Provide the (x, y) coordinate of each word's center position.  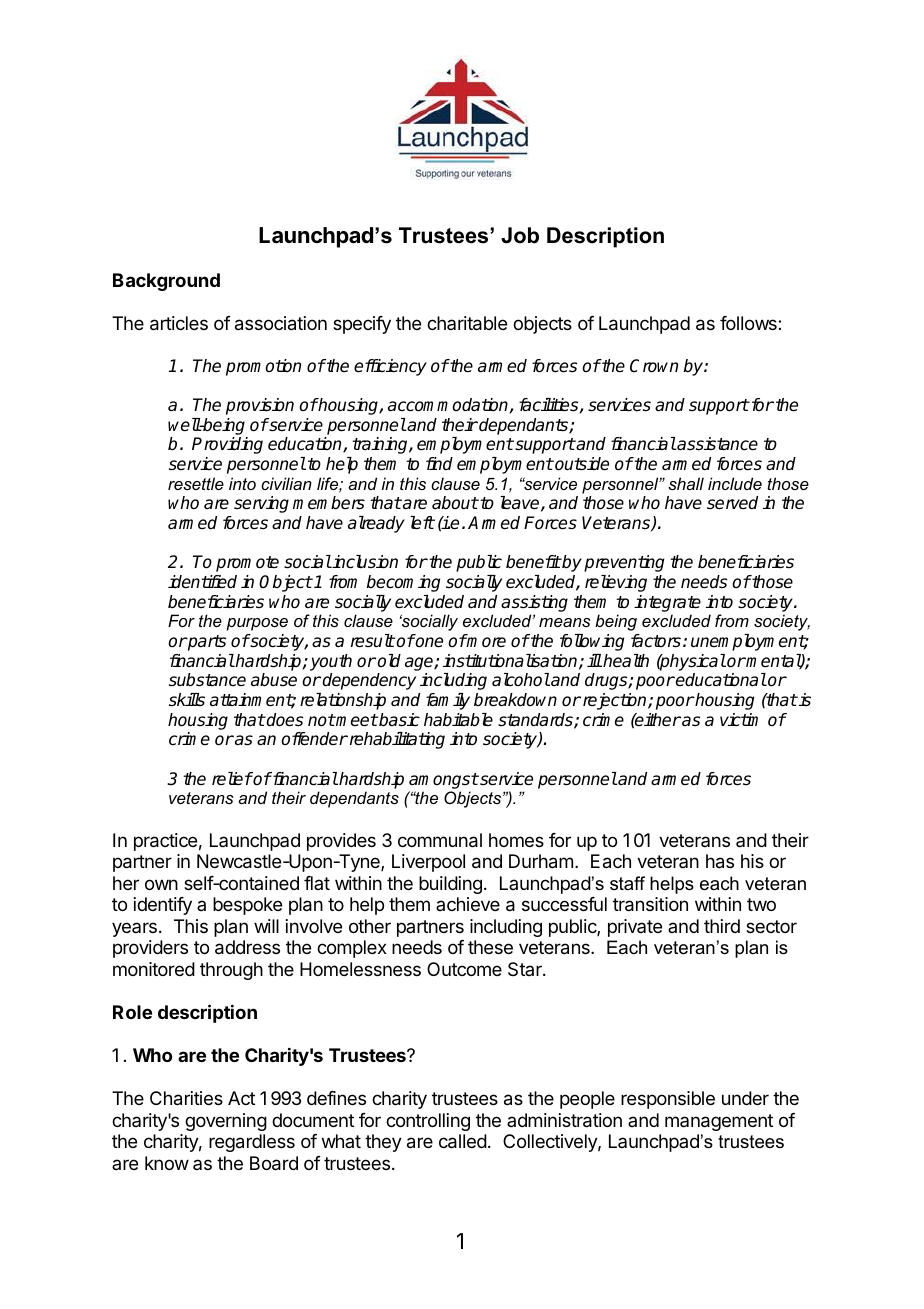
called (463, 1141)
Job (520, 235)
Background (166, 282)
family (448, 701)
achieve (468, 904)
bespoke (247, 906)
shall (686, 483)
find (439, 463)
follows (749, 323)
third (722, 926)
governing (226, 1122)
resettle (196, 483)
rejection (616, 701)
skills (187, 700)
